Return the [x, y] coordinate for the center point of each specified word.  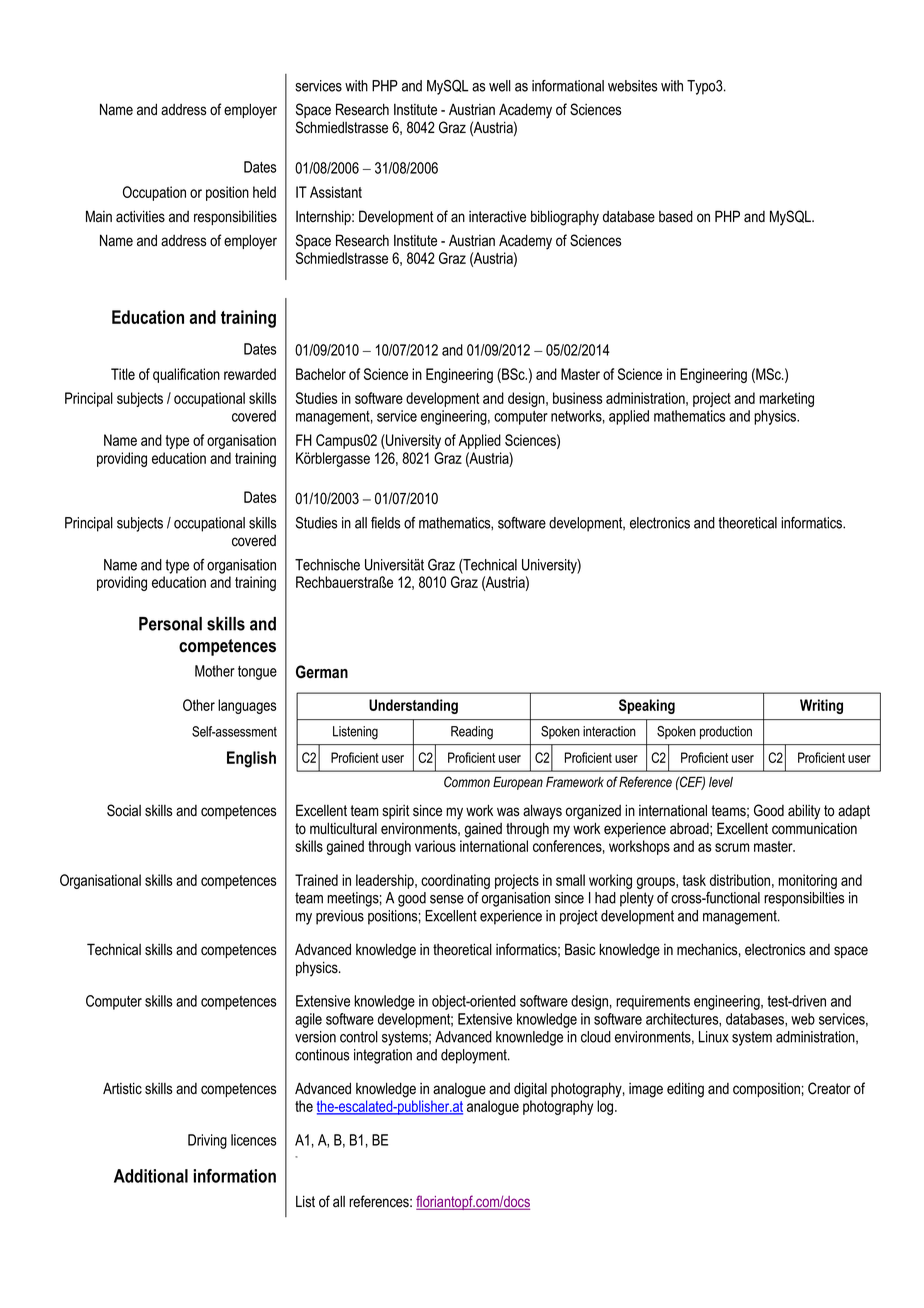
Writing [821, 706]
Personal [170, 624]
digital [530, 1090]
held [264, 192]
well [500, 86]
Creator [829, 1088]
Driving [207, 1141]
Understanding [413, 706]
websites [632, 86]
